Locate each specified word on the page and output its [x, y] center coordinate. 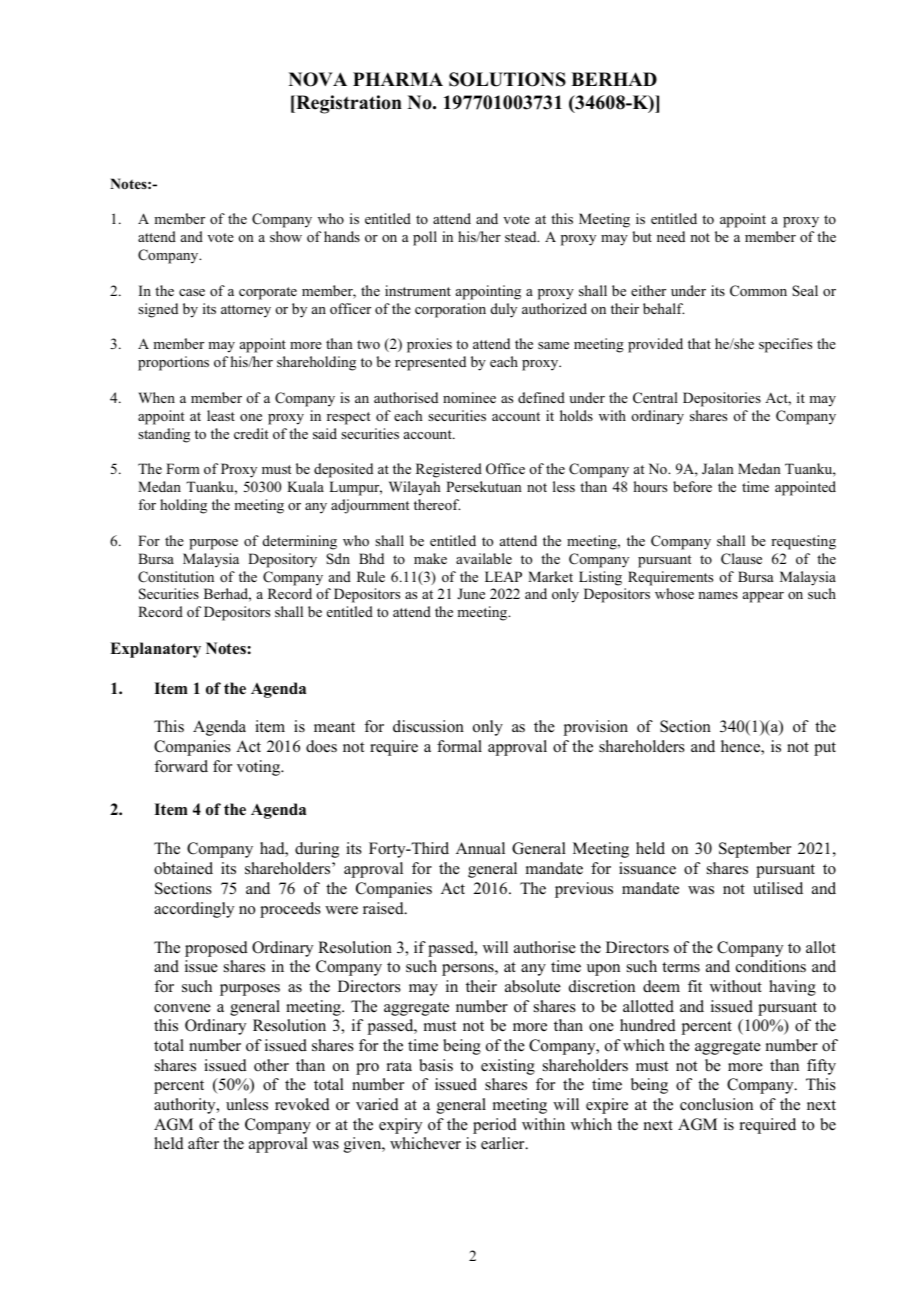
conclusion [716, 1104]
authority [186, 1106]
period [495, 1126]
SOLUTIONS [507, 79]
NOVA [318, 79]
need [671, 236]
